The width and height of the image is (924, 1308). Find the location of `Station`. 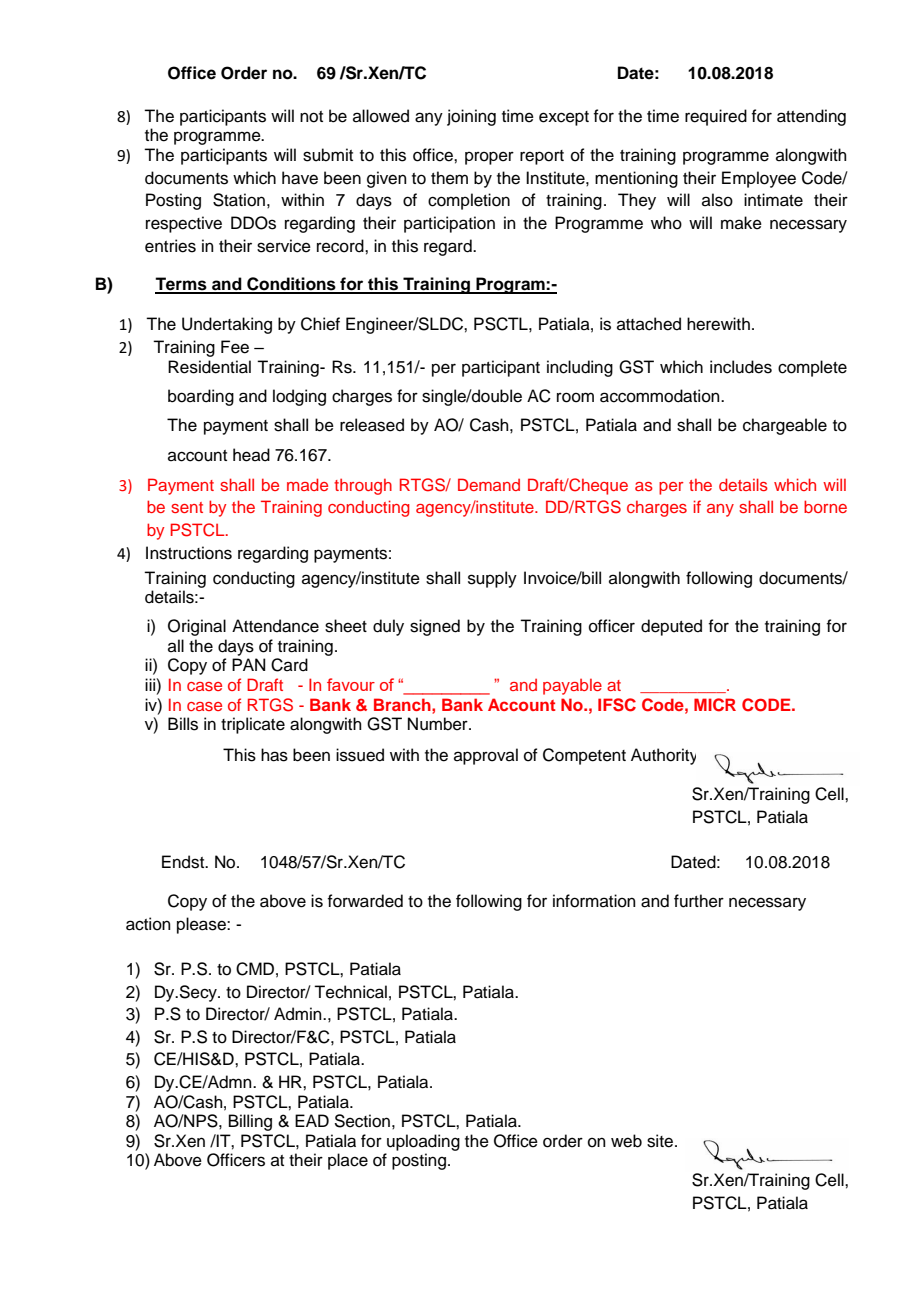

Station is located at coordinates (239, 200).
